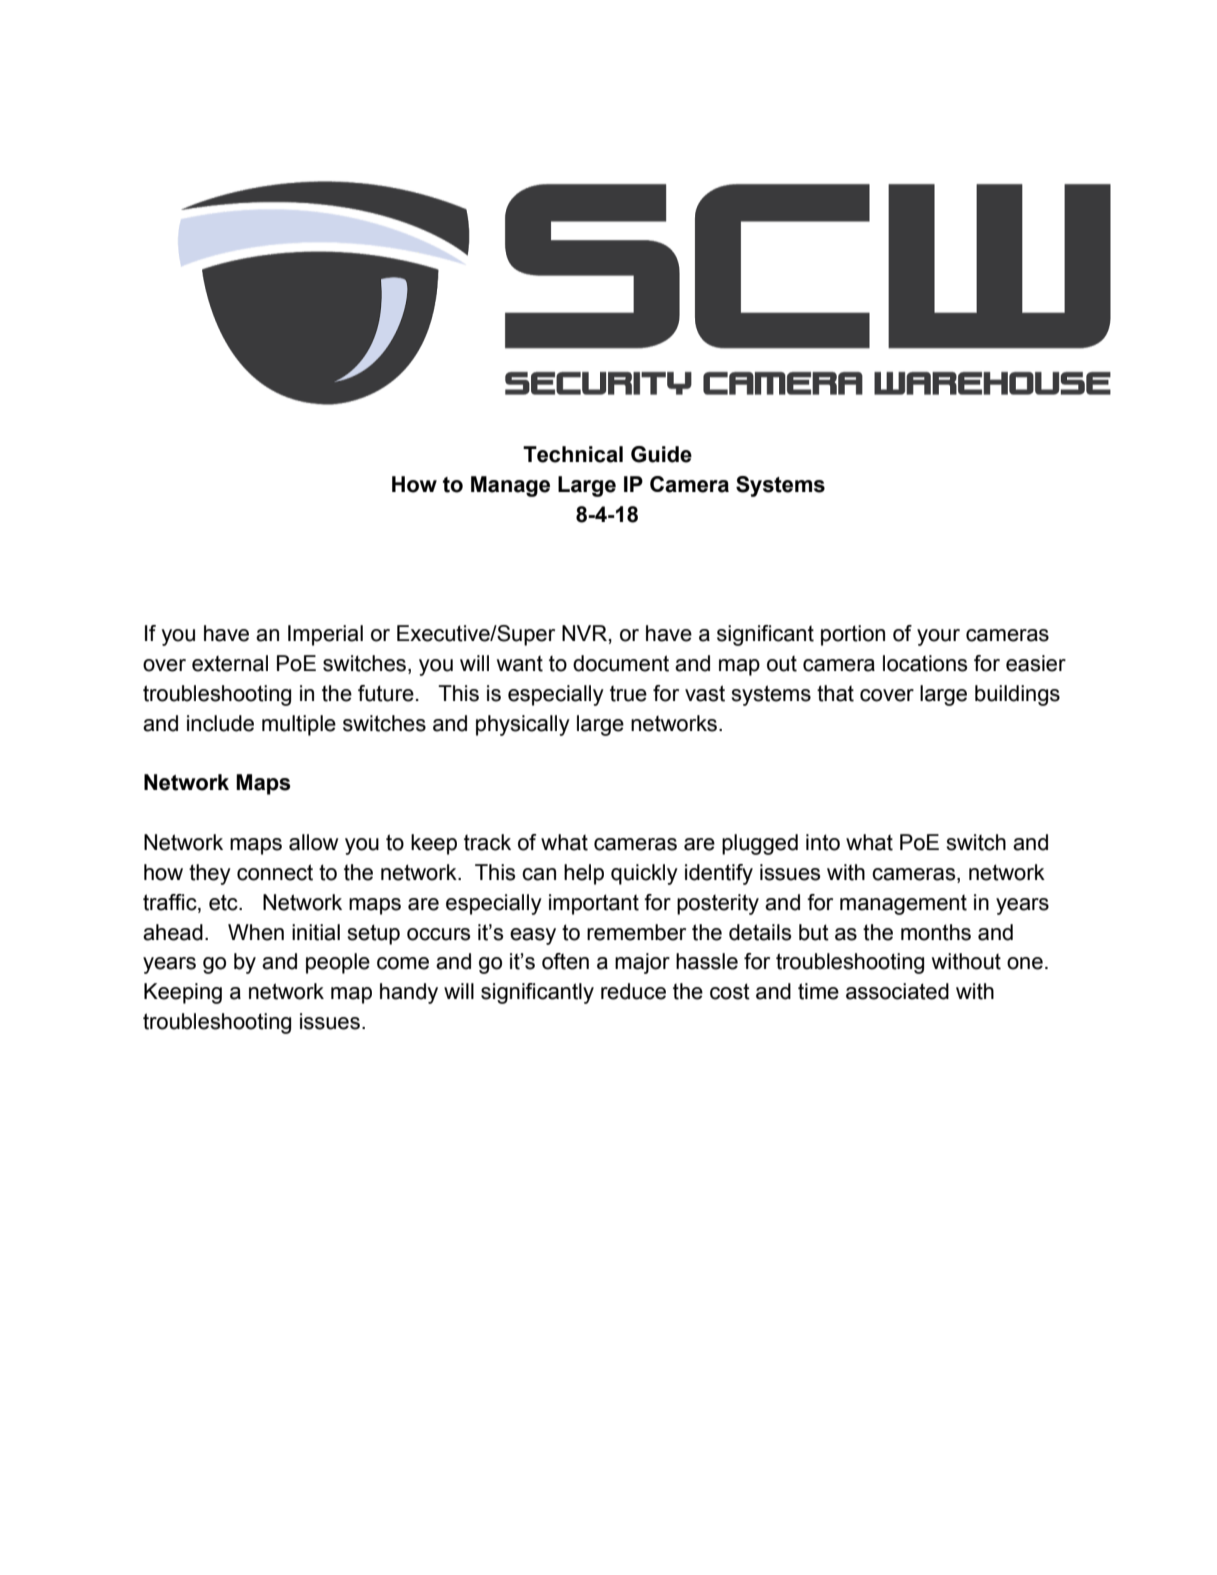  What do you see at coordinates (633, 991) in the screenshot?
I see `reduce` at bounding box center [633, 991].
